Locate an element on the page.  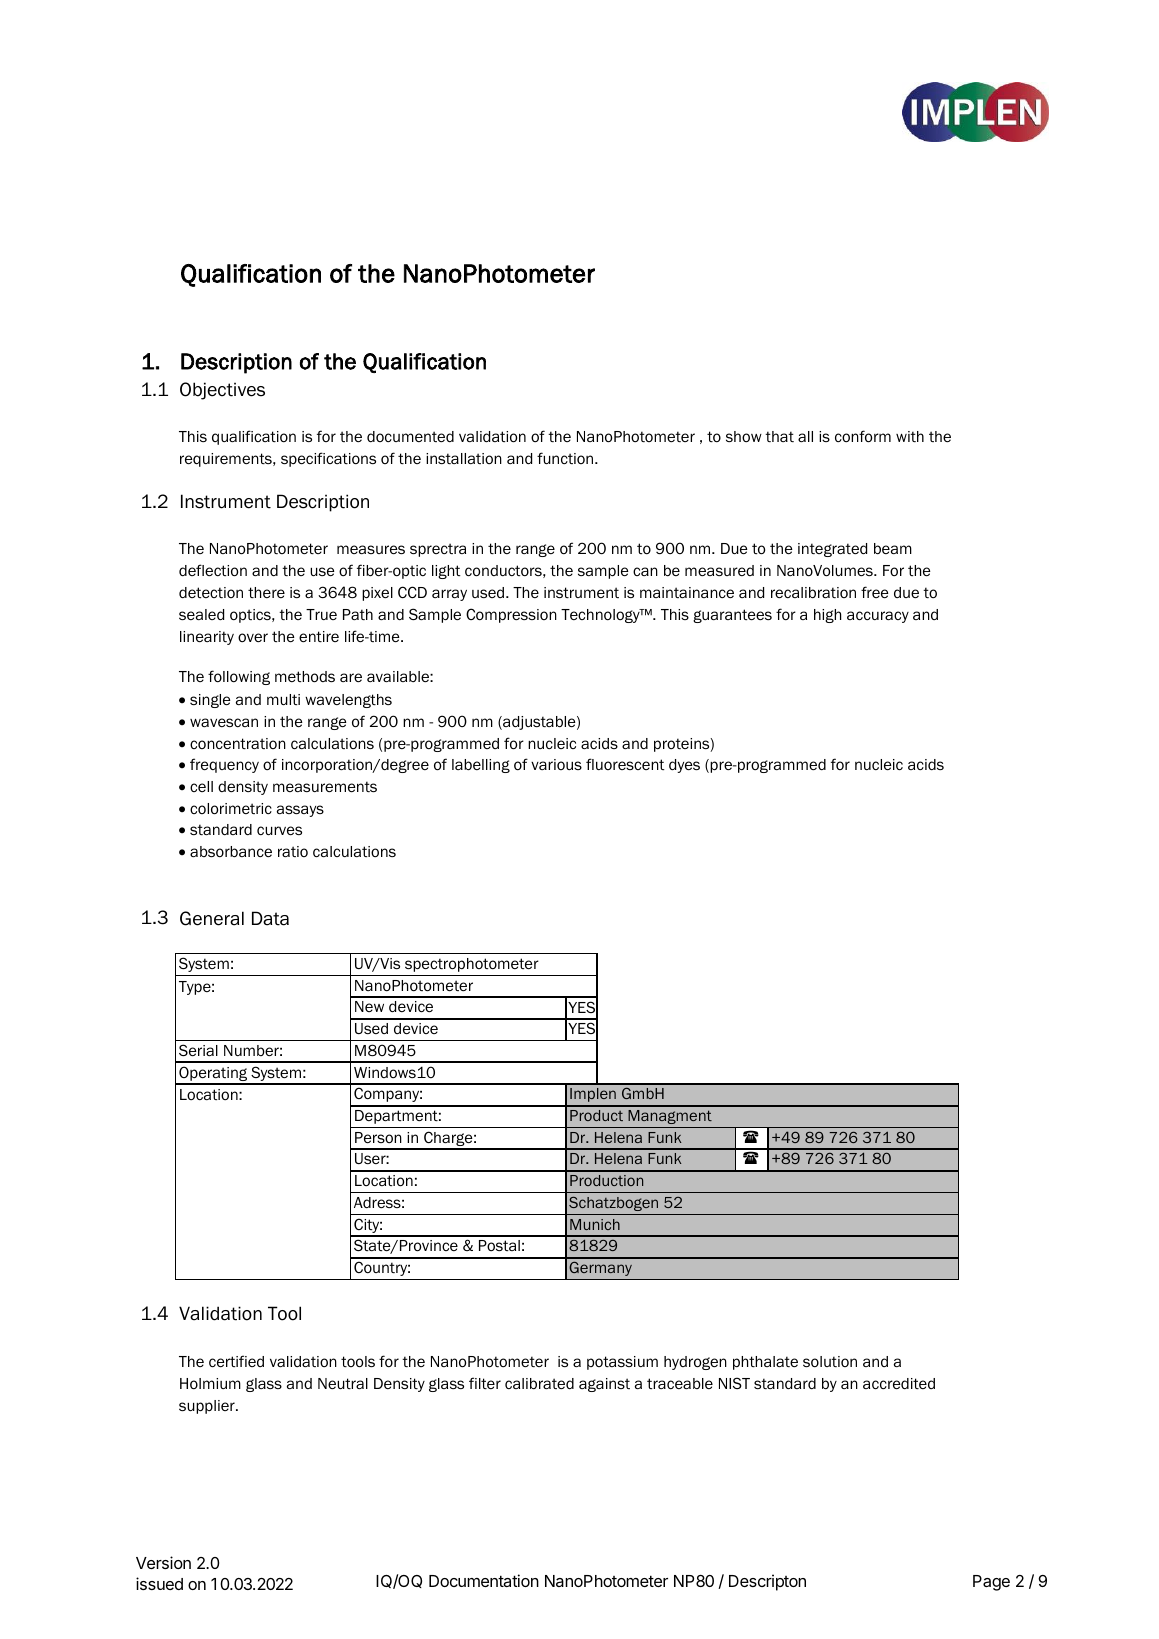
with is located at coordinates (910, 436).
